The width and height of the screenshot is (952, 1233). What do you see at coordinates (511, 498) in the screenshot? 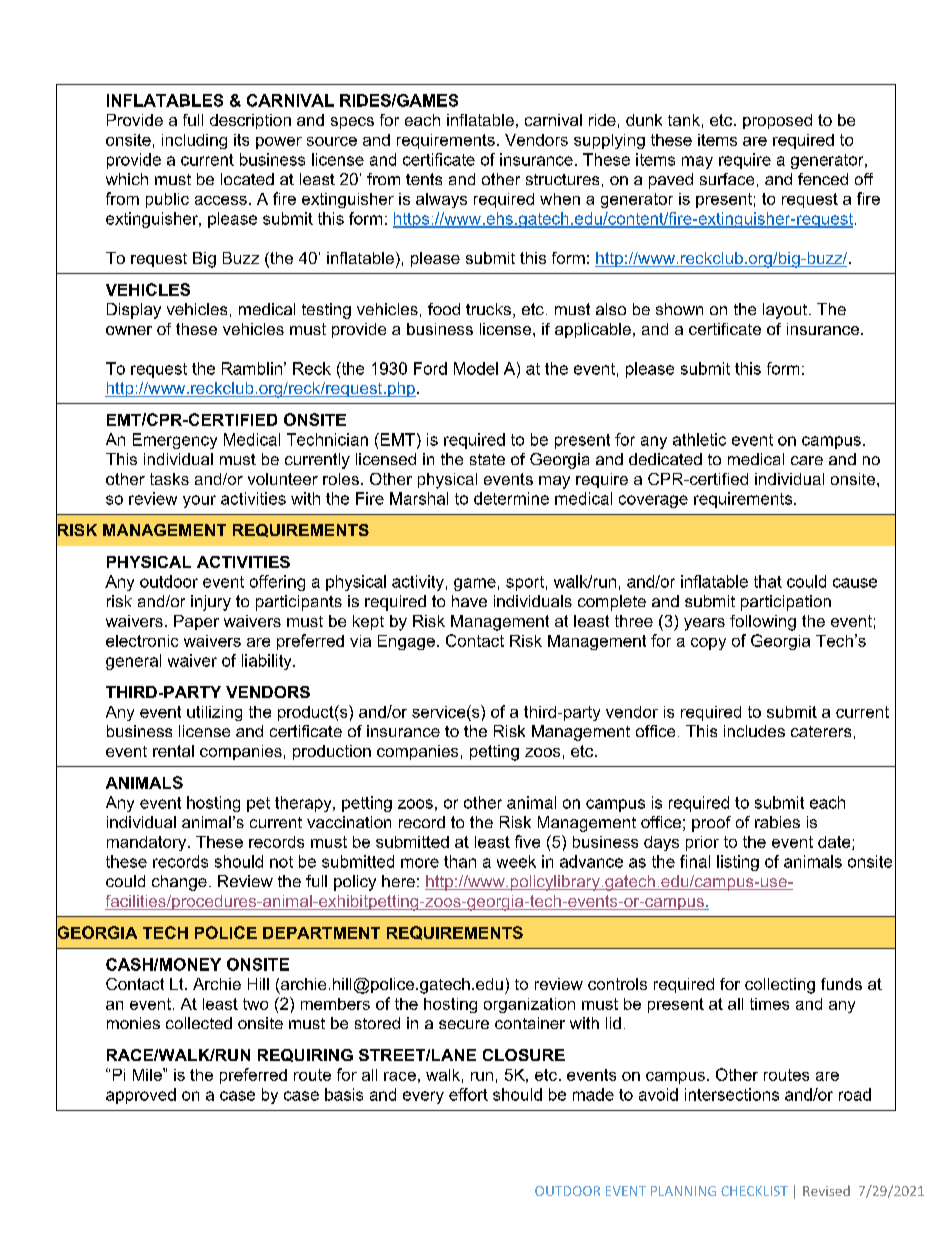
I see `determine` at bounding box center [511, 498].
